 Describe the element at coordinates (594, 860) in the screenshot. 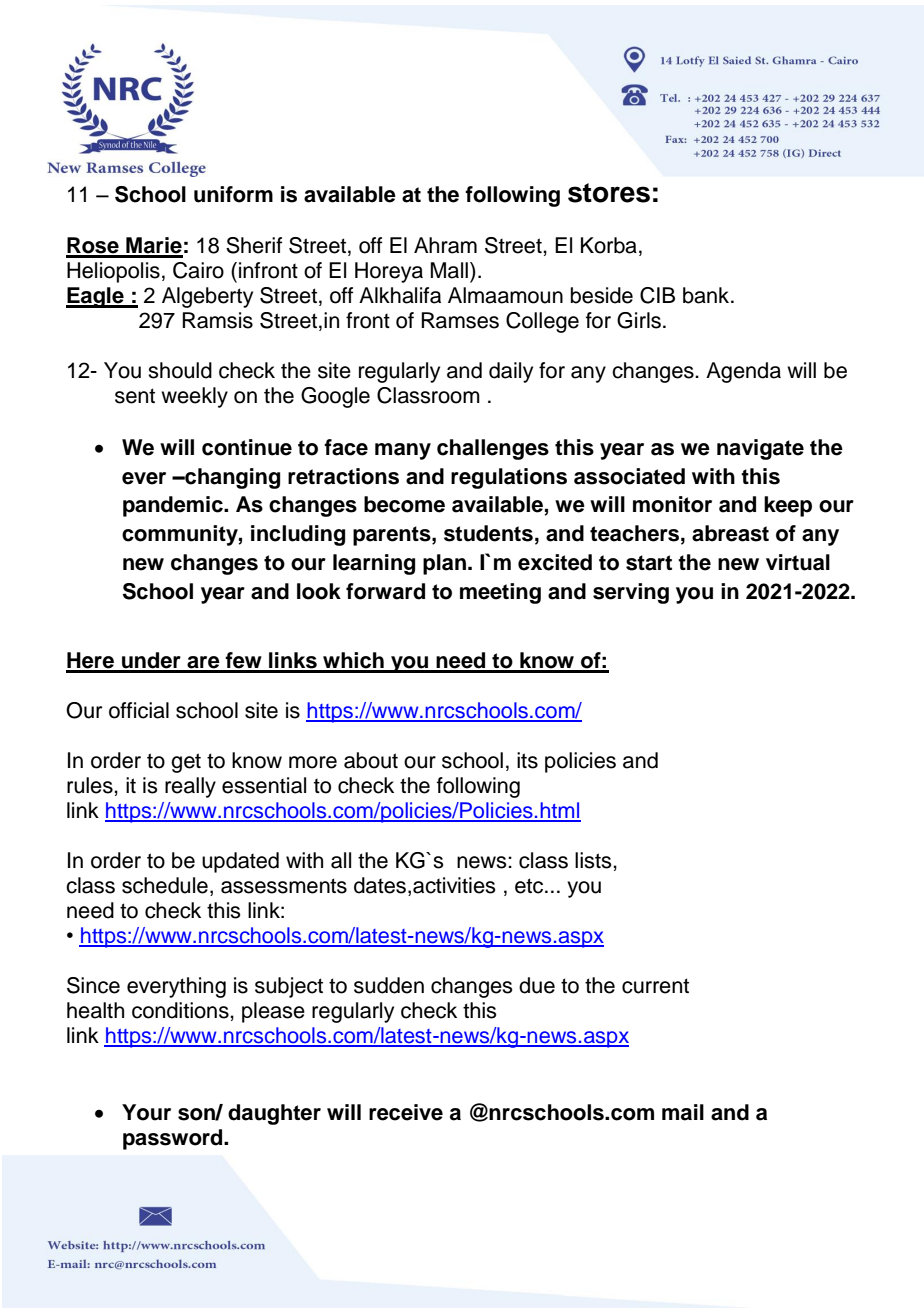

I see `lists` at that location.
